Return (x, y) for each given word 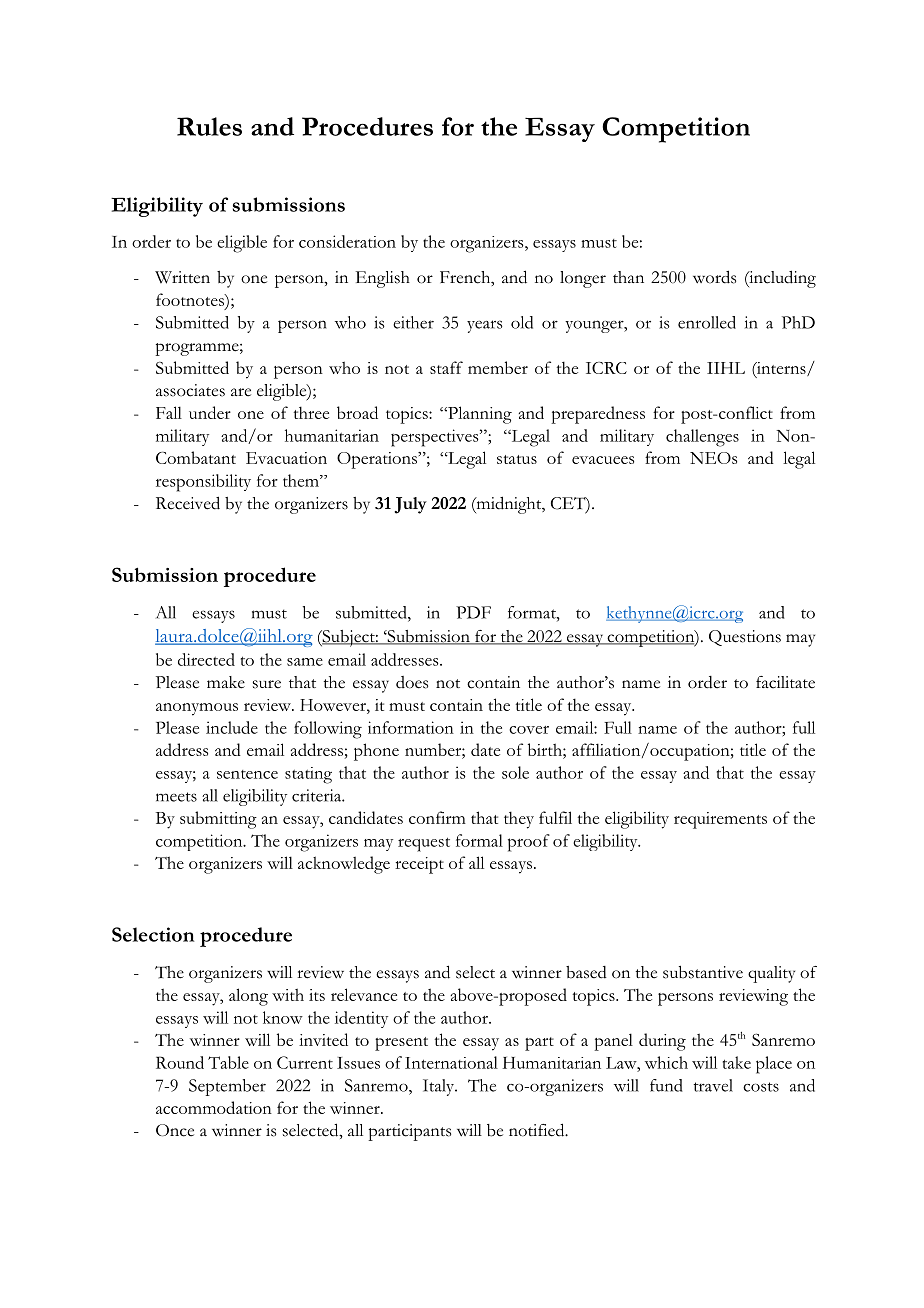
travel (713, 1085)
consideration (347, 241)
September (227, 1087)
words (714, 277)
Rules (209, 126)
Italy (440, 1087)
